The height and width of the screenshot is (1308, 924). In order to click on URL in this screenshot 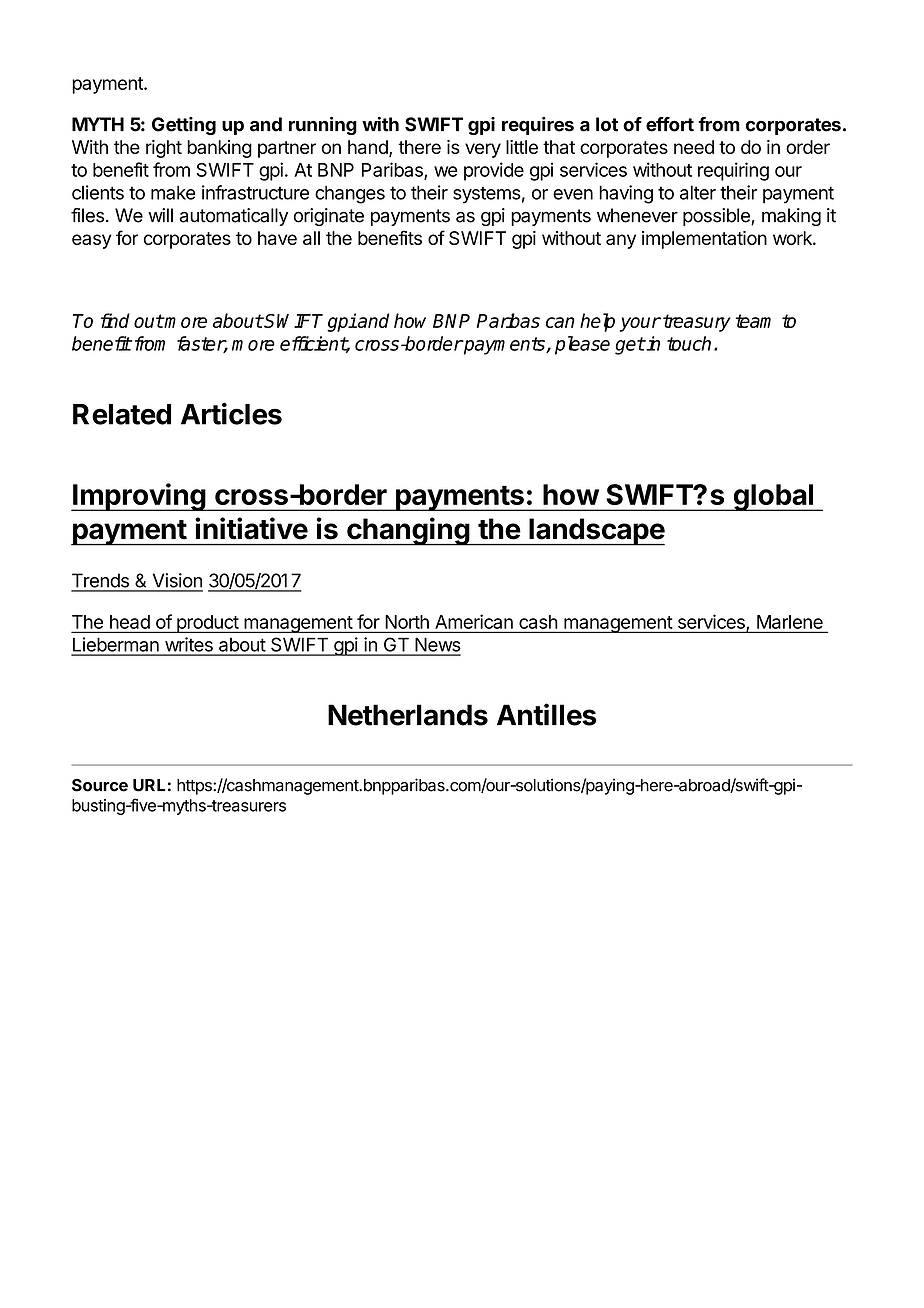, I will do `click(149, 785)`.
